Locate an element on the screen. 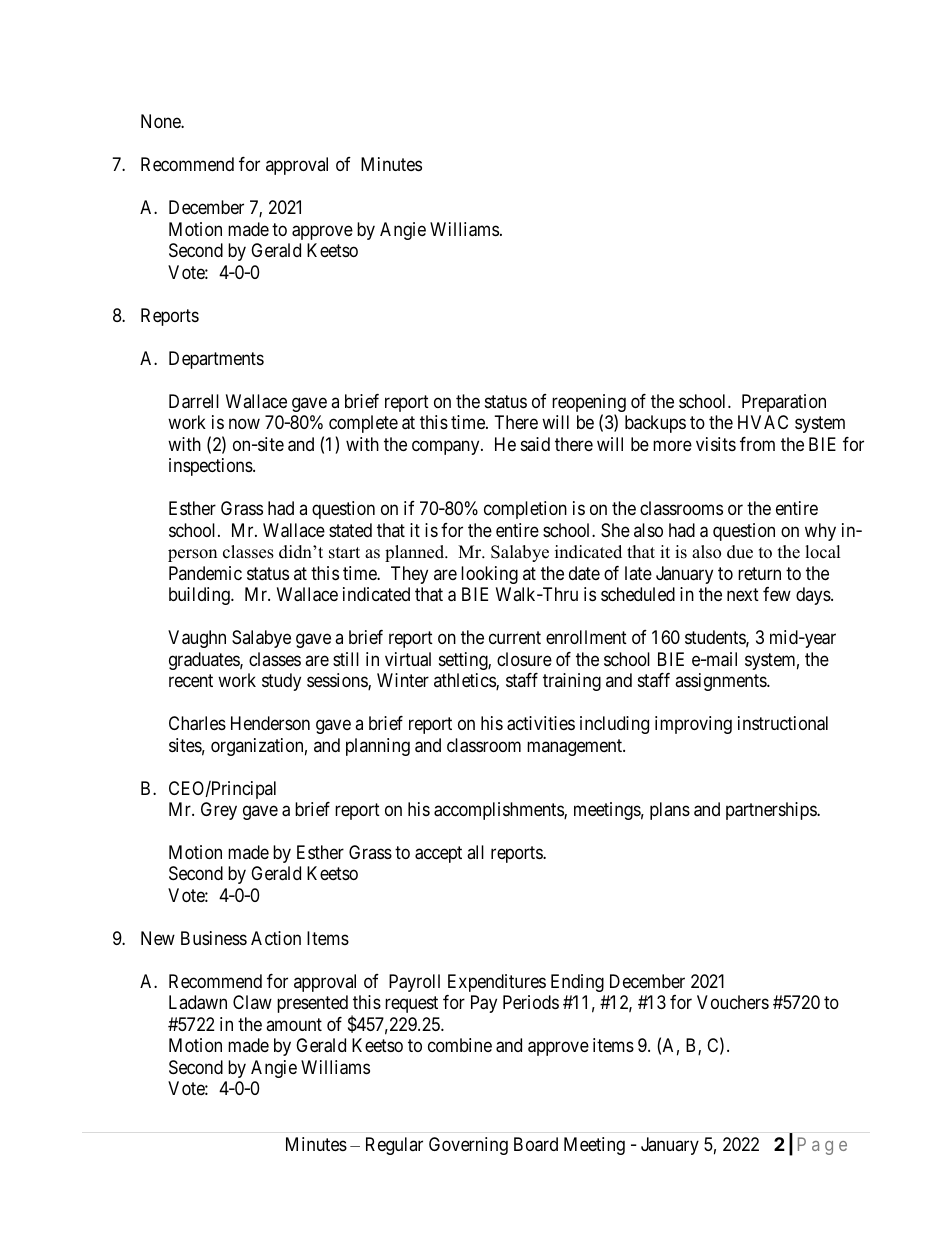 The image size is (952, 1233). Departments is located at coordinates (216, 360).
